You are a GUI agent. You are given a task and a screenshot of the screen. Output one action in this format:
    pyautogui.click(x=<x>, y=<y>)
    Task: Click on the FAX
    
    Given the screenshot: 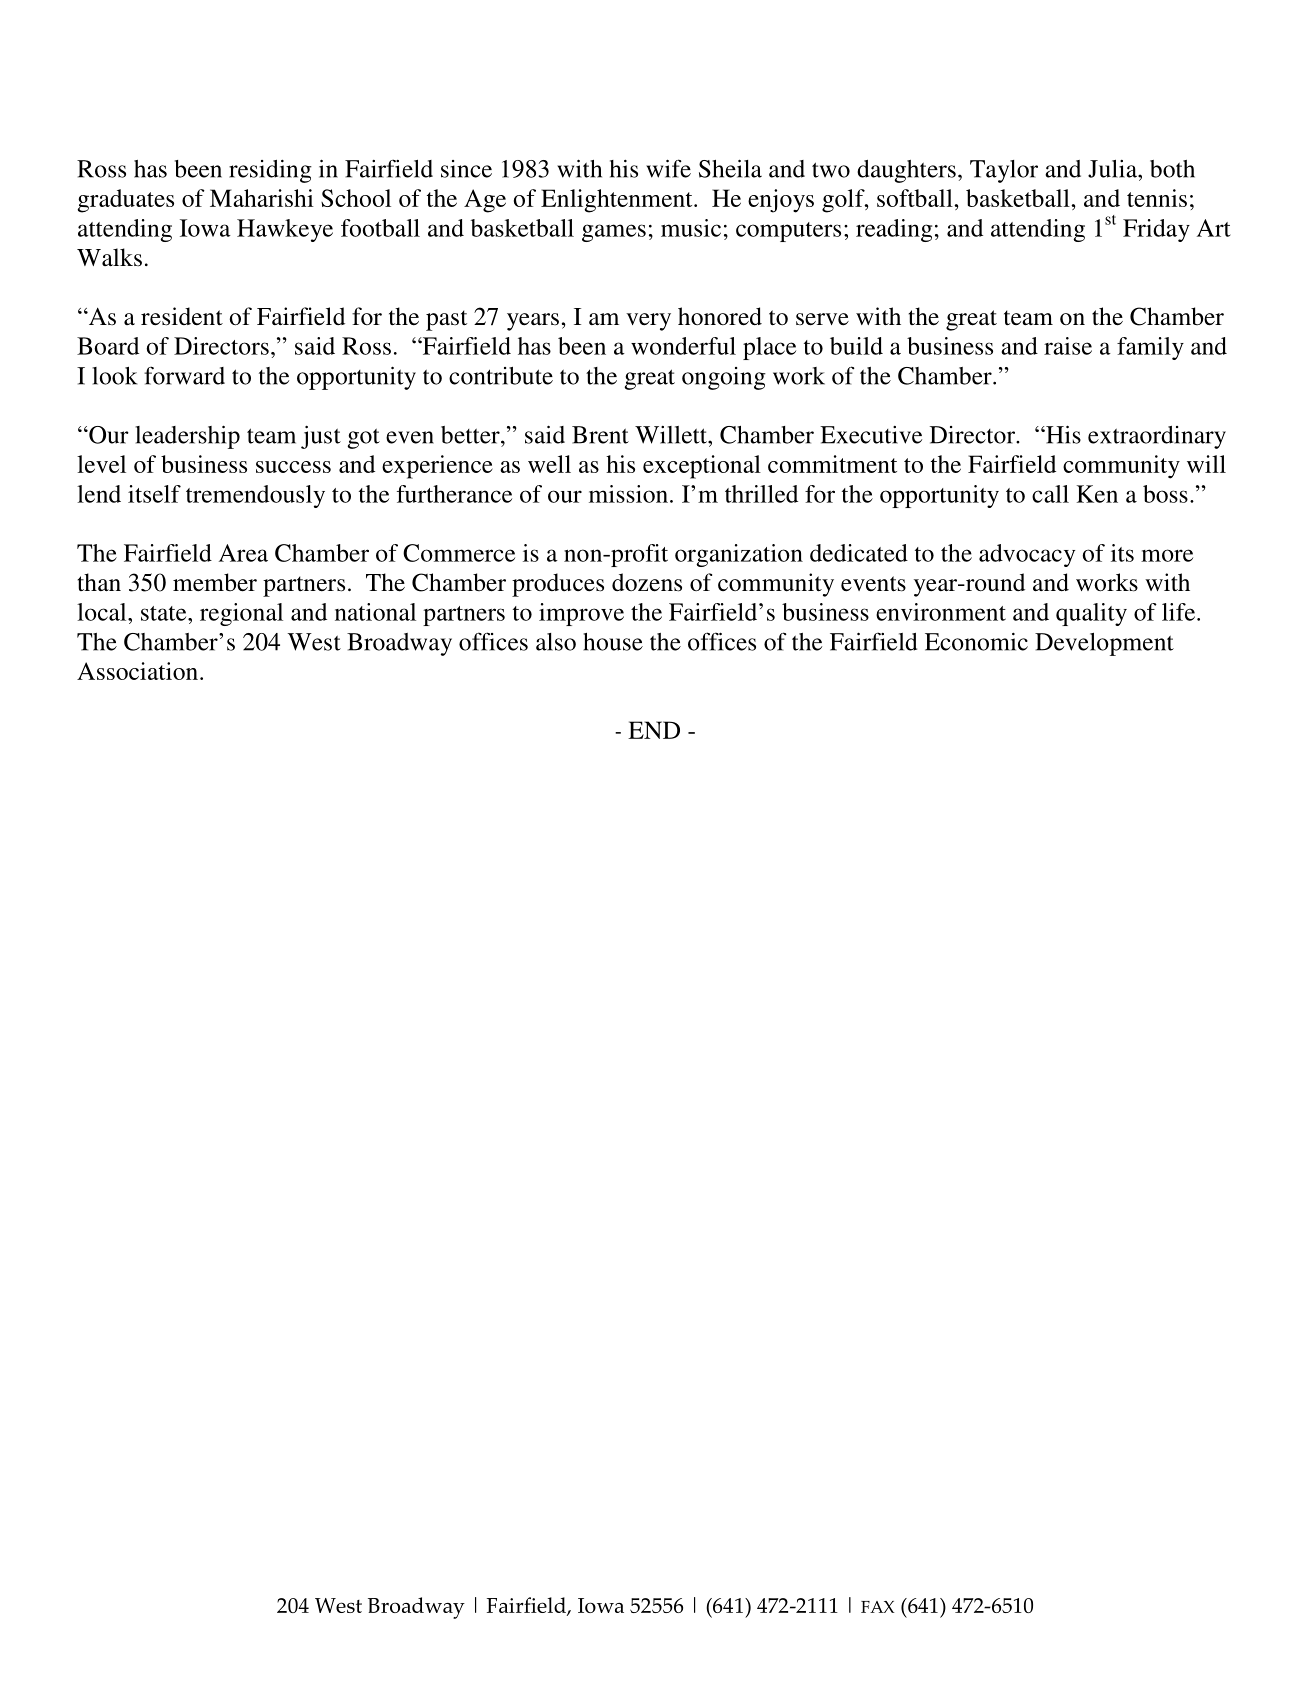 What is the action you would take?
    pyautogui.click(x=878, y=1607)
